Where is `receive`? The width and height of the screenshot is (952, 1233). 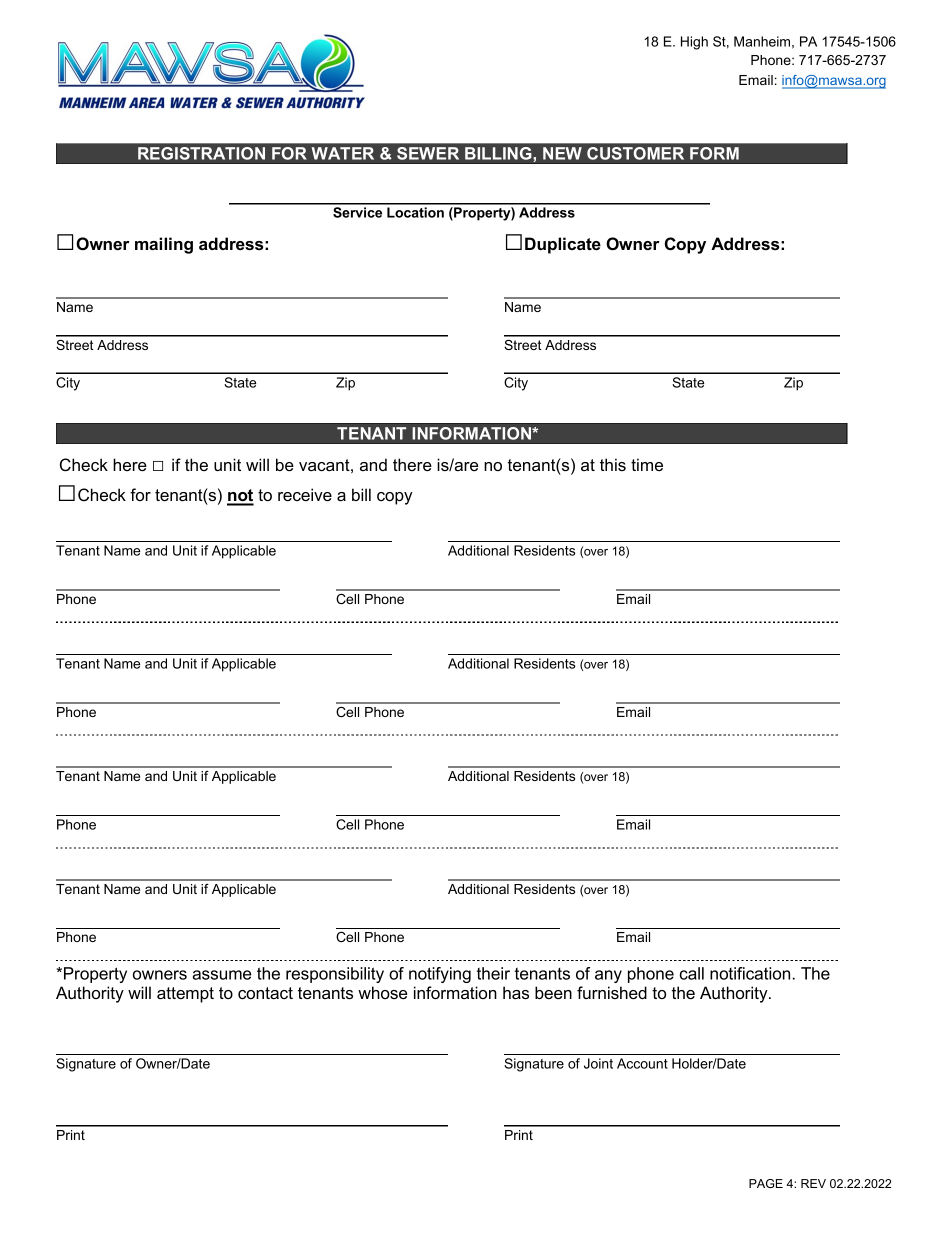 receive is located at coordinates (305, 494).
